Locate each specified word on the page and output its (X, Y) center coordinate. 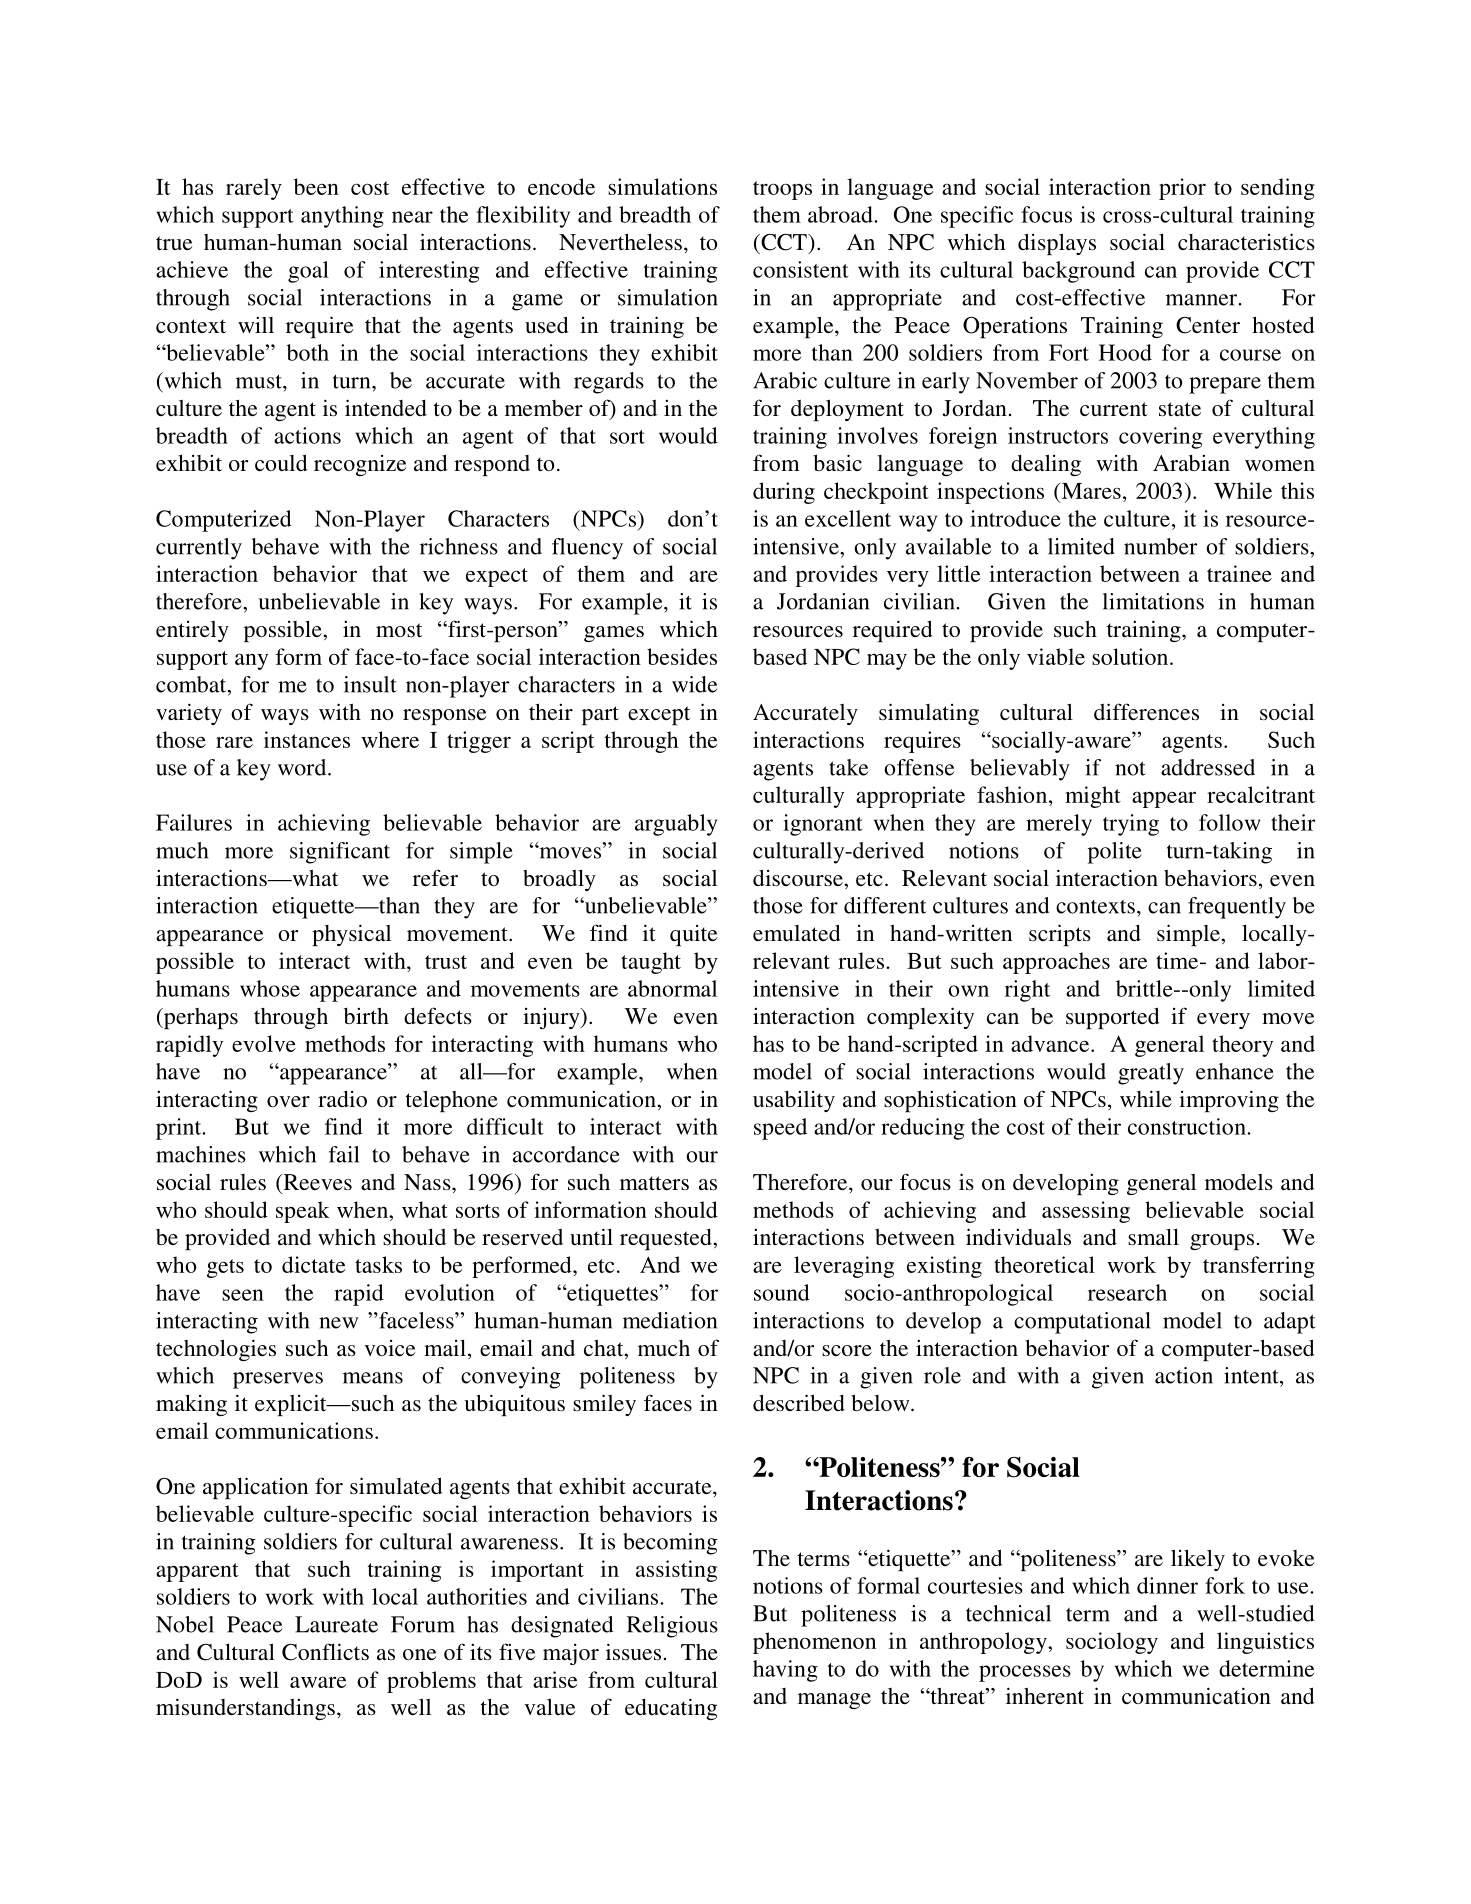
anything (342, 217)
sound (782, 1292)
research (1127, 1292)
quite (693, 935)
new (338, 1323)
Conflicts (325, 1652)
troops (782, 190)
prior (1182, 189)
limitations (1153, 601)
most (399, 630)
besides (682, 656)
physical (351, 935)
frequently (1237, 908)
